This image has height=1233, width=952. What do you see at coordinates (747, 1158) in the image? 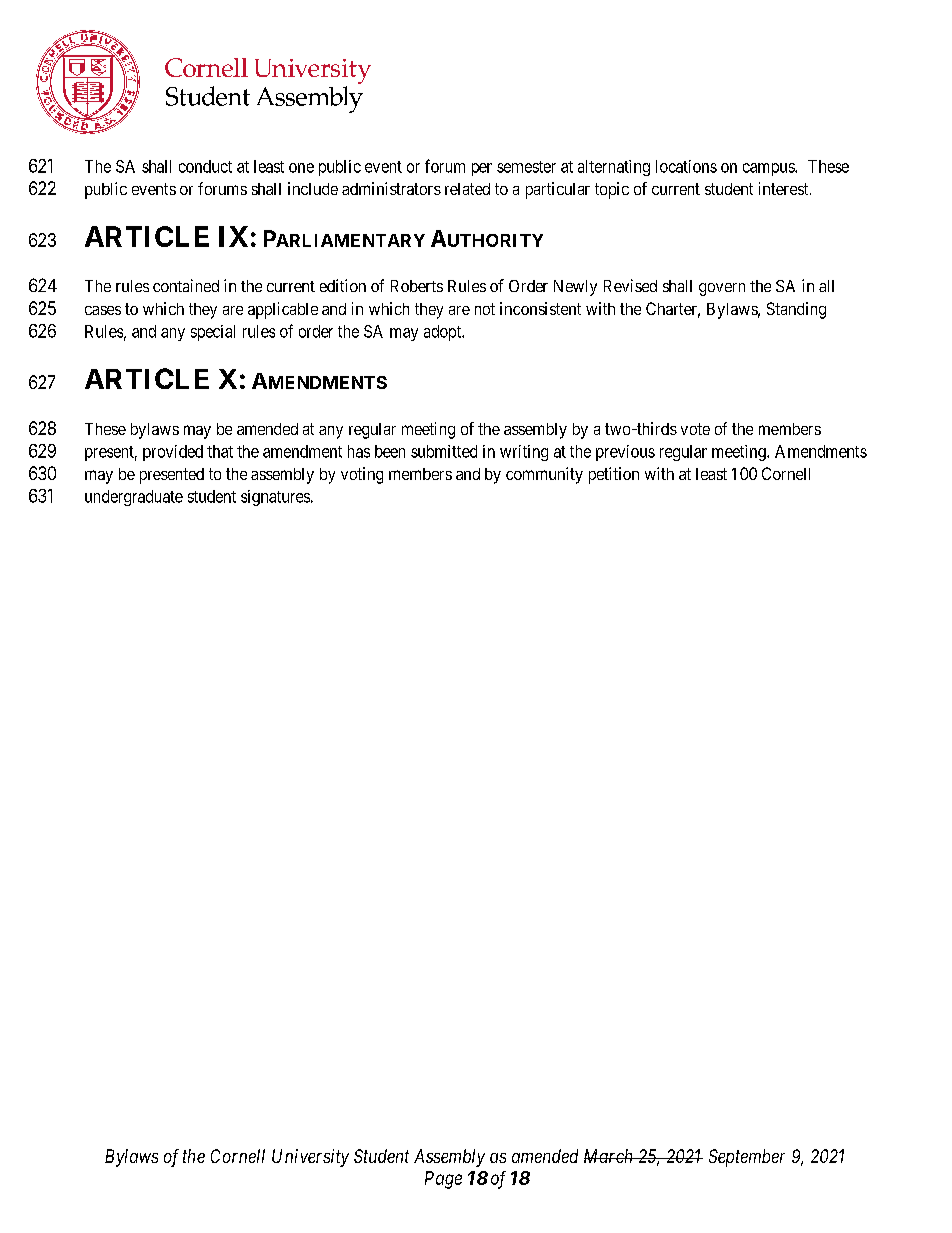
I see `September` at bounding box center [747, 1158].
